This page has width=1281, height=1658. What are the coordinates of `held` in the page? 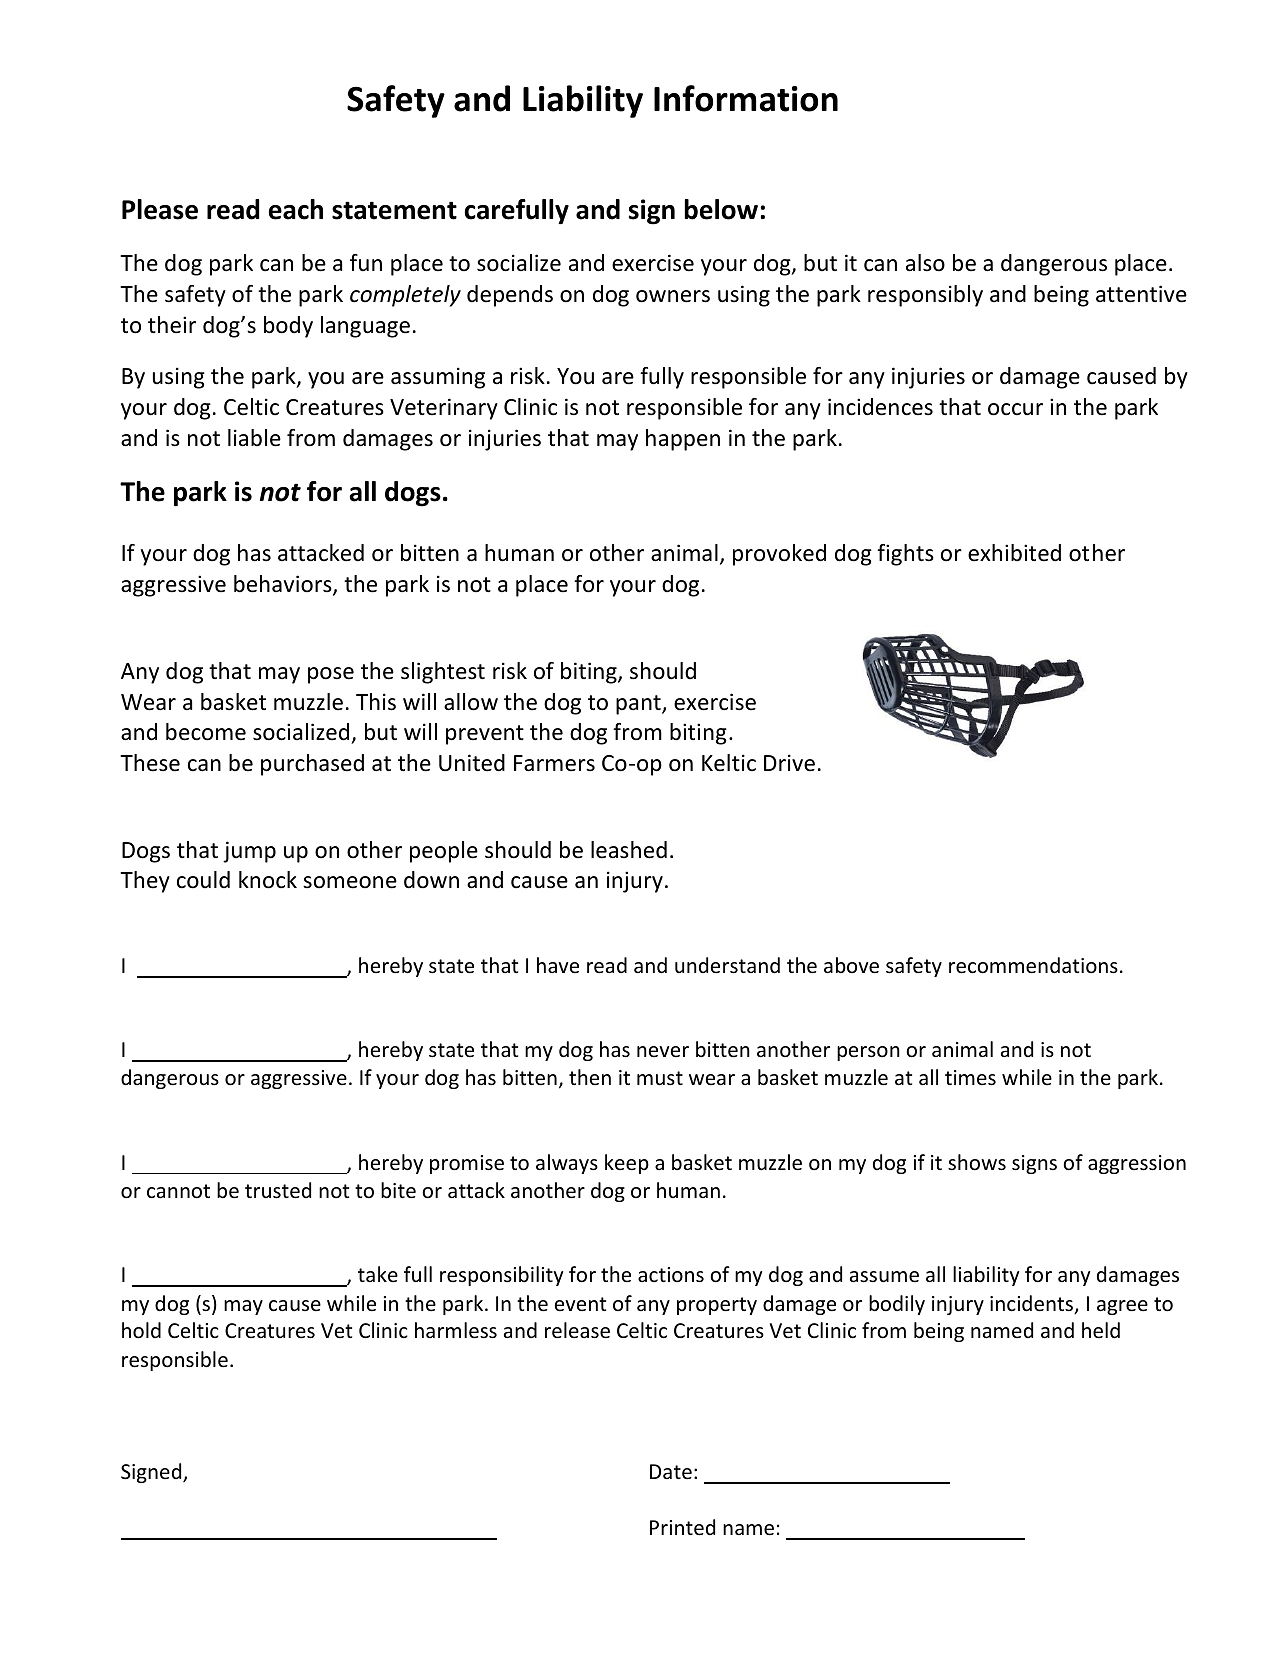 It's located at (1101, 1330).
